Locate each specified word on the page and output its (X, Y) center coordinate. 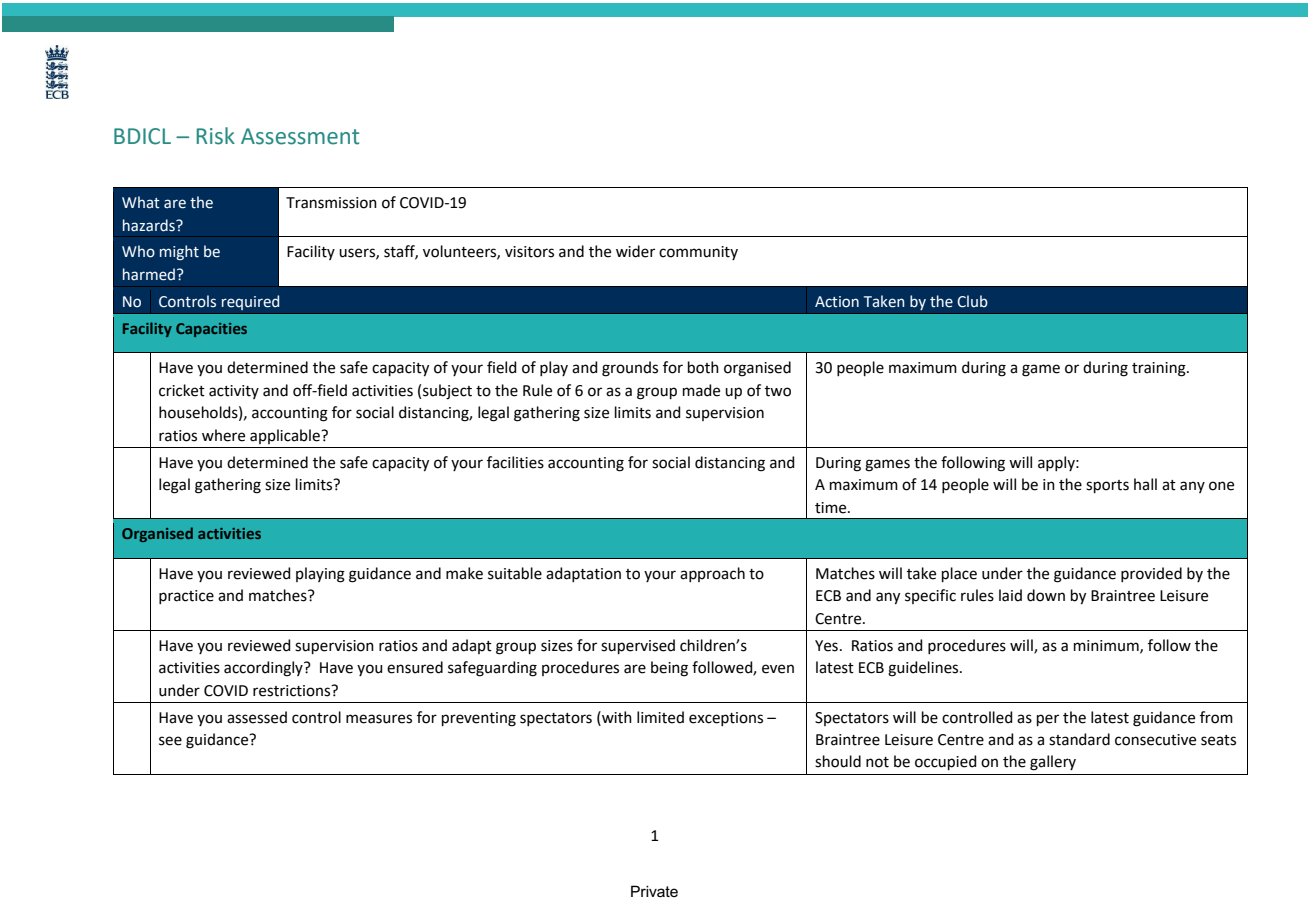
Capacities (211, 330)
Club (972, 301)
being (669, 669)
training (1160, 369)
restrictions (293, 691)
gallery (1053, 763)
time (832, 508)
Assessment (300, 136)
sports (1107, 486)
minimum (1107, 646)
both (703, 367)
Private (654, 891)
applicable (286, 436)
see (170, 741)
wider (635, 251)
